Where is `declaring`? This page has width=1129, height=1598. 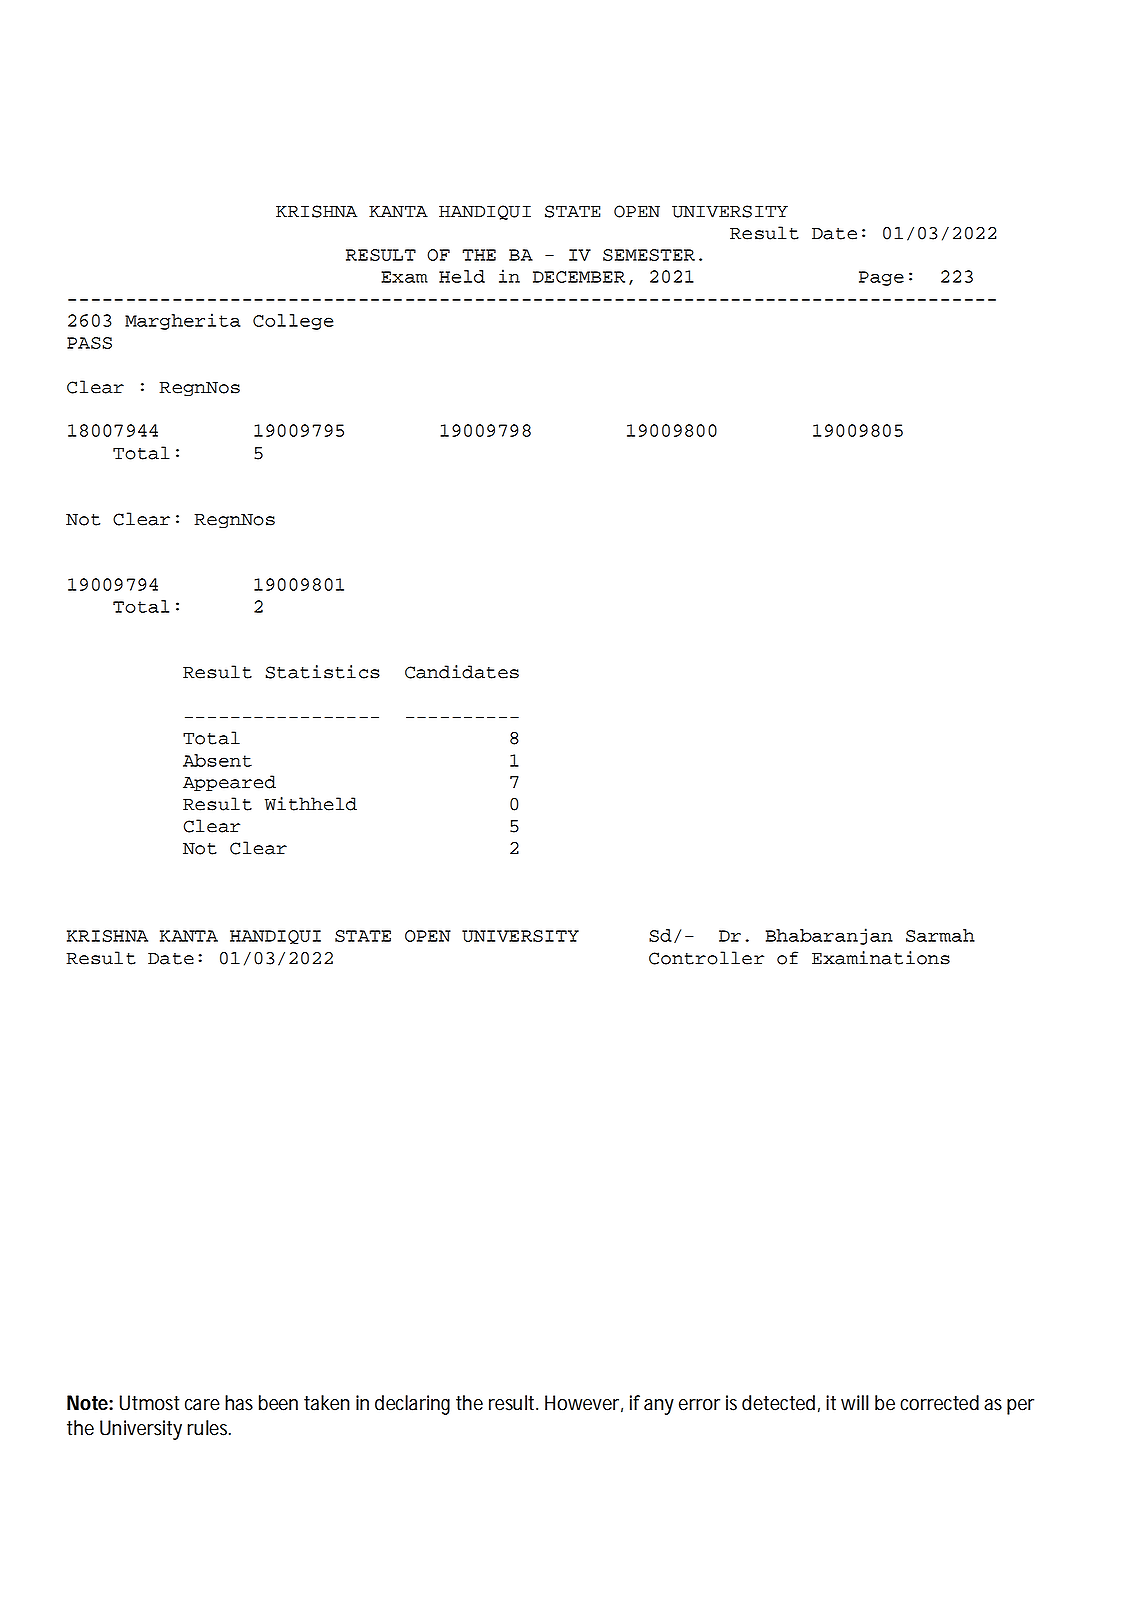 declaring is located at coordinates (412, 1405).
